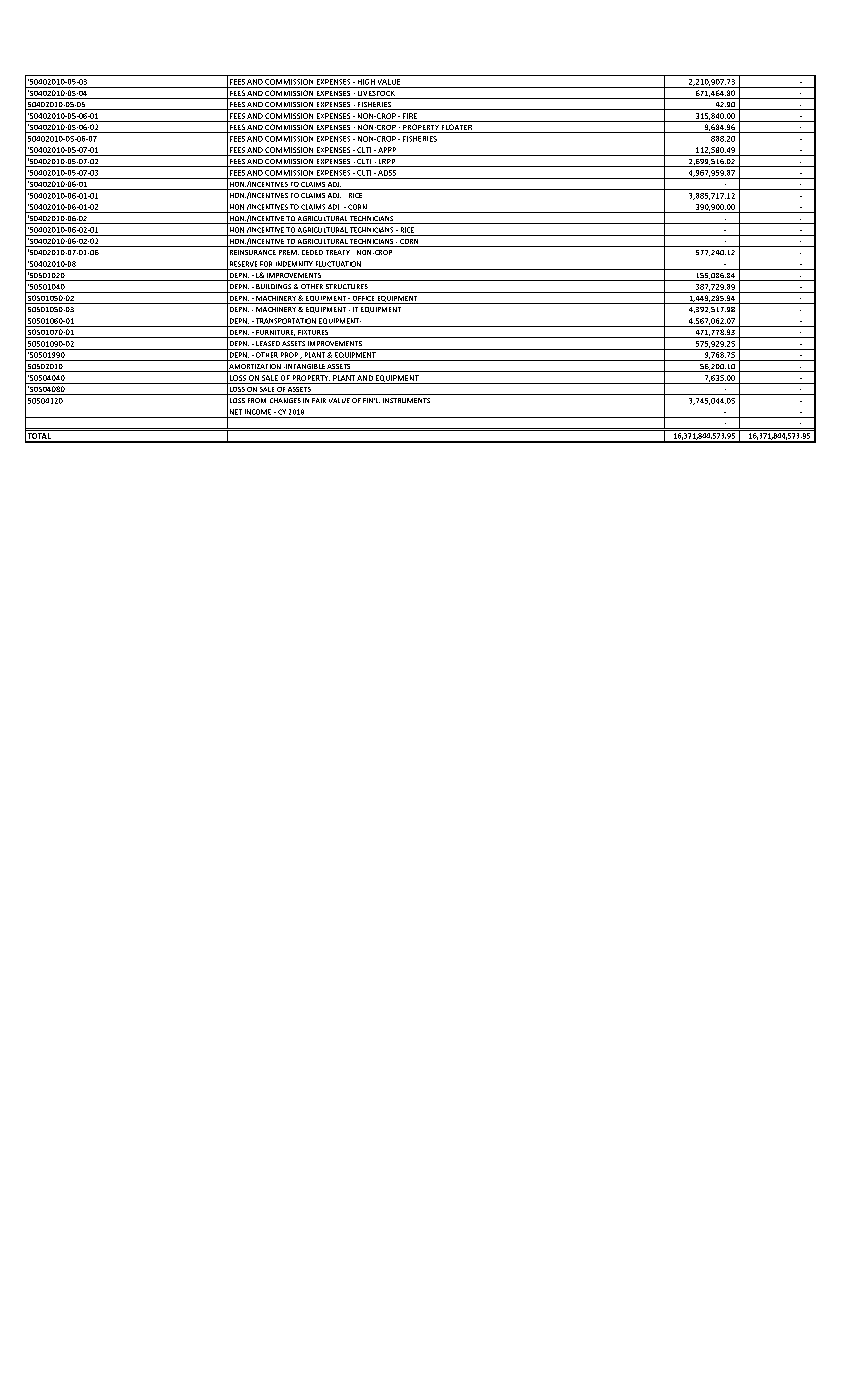 Image resolution: width=849 pixels, height=1400 pixels. What do you see at coordinates (319, 400) in the screenshot?
I see `FAIR` at bounding box center [319, 400].
